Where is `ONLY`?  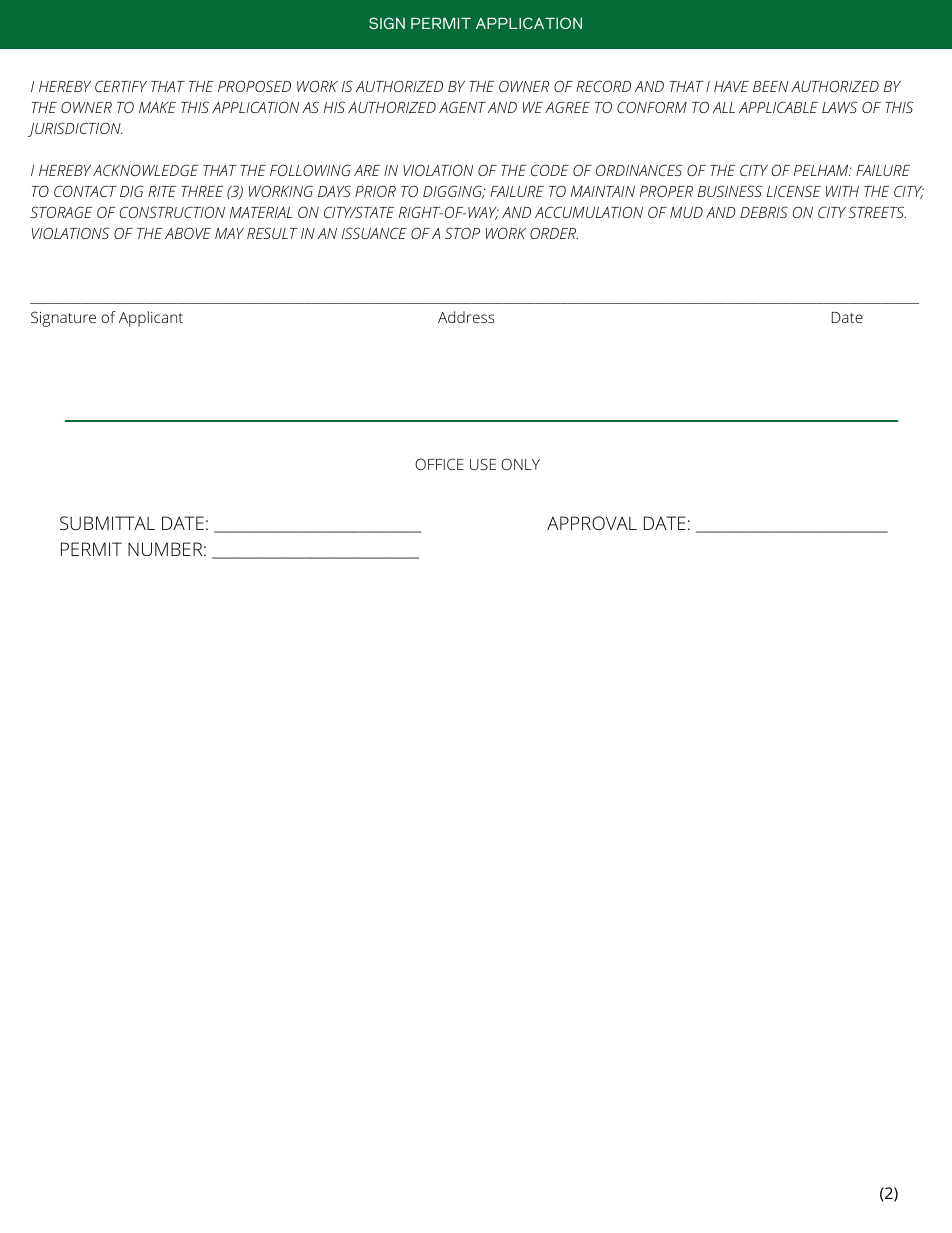 ONLY is located at coordinates (520, 464).
